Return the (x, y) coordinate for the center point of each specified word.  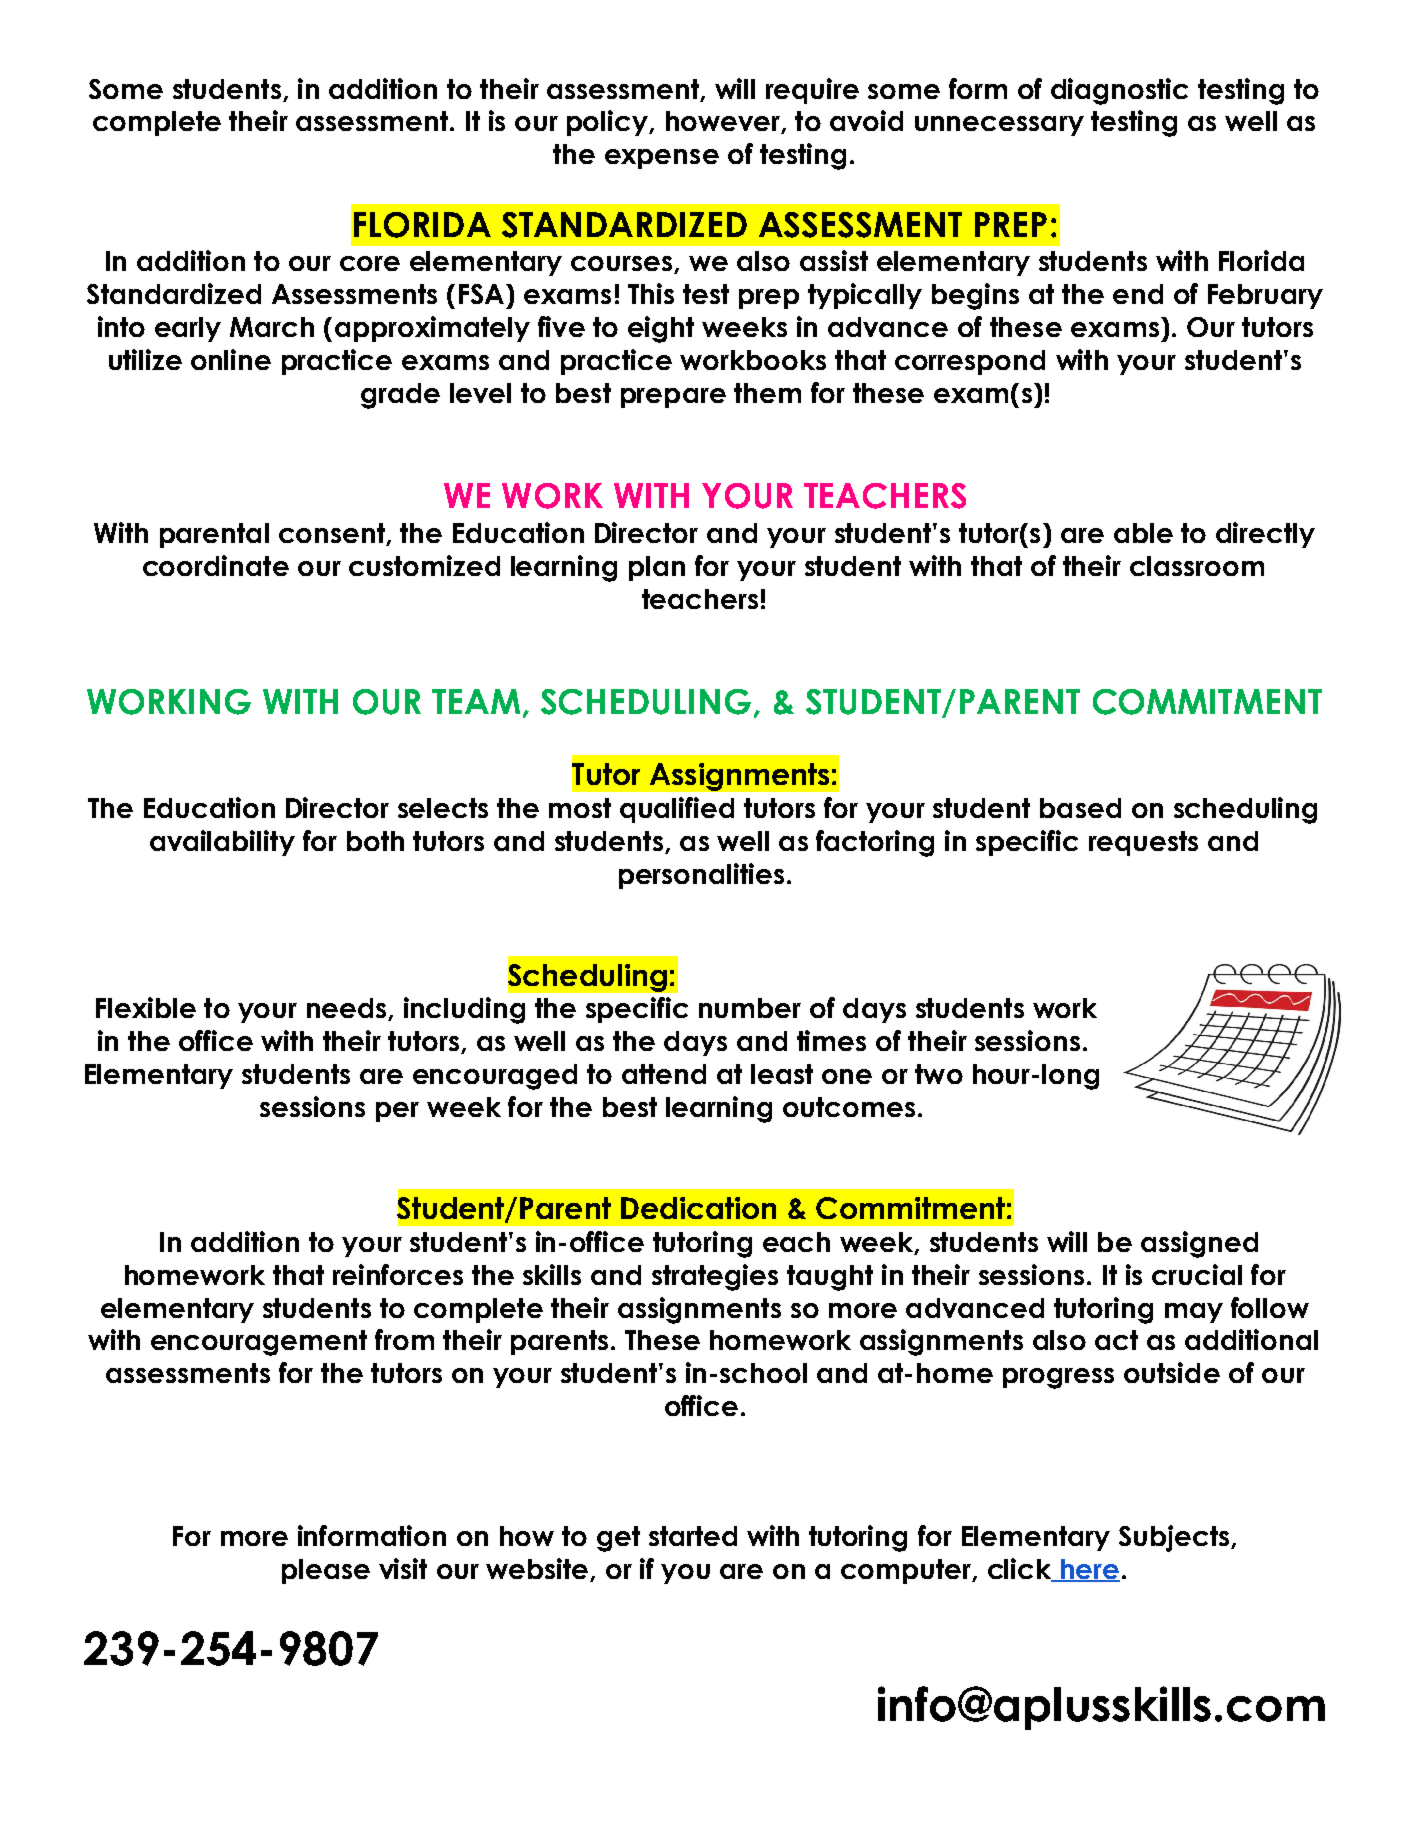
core (370, 263)
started (693, 1536)
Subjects (1175, 1538)
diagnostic (1119, 91)
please (326, 1571)
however (724, 122)
